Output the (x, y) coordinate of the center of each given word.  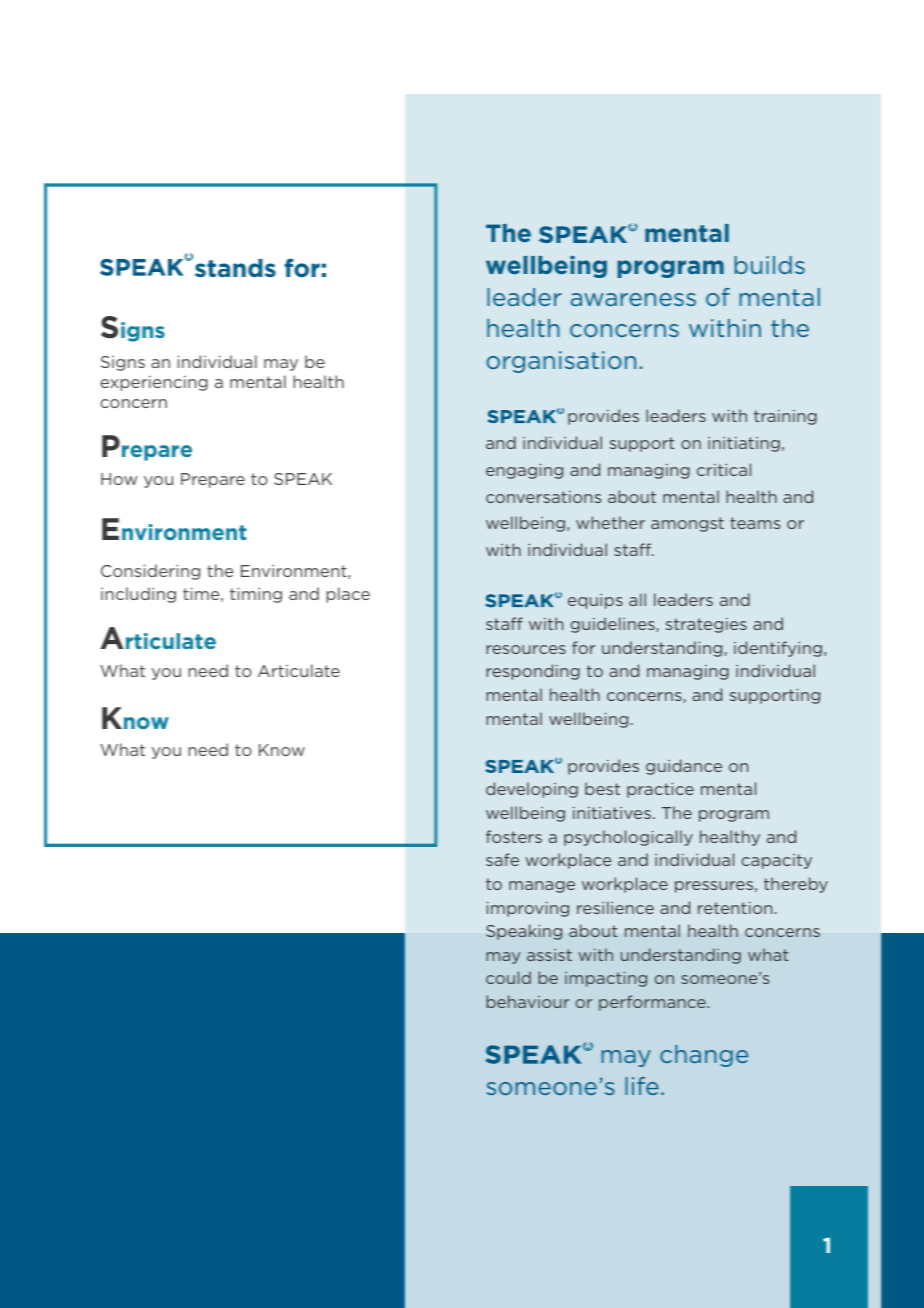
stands (235, 268)
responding (533, 672)
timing (256, 595)
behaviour (528, 1001)
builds (769, 265)
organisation (561, 362)
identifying (778, 649)
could (508, 977)
